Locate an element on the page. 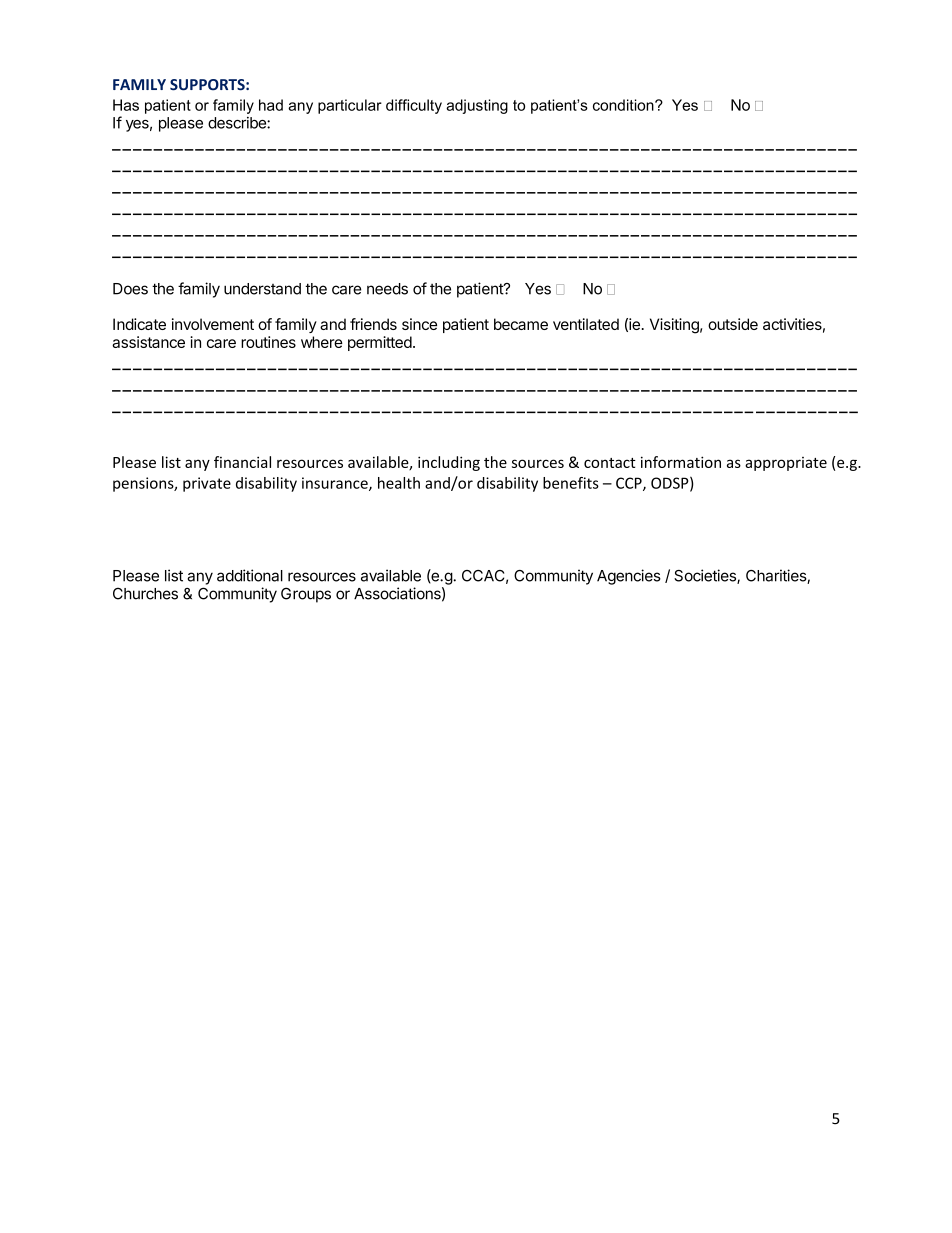 The height and width of the page is (1233, 952). additional is located at coordinates (250, 575).
